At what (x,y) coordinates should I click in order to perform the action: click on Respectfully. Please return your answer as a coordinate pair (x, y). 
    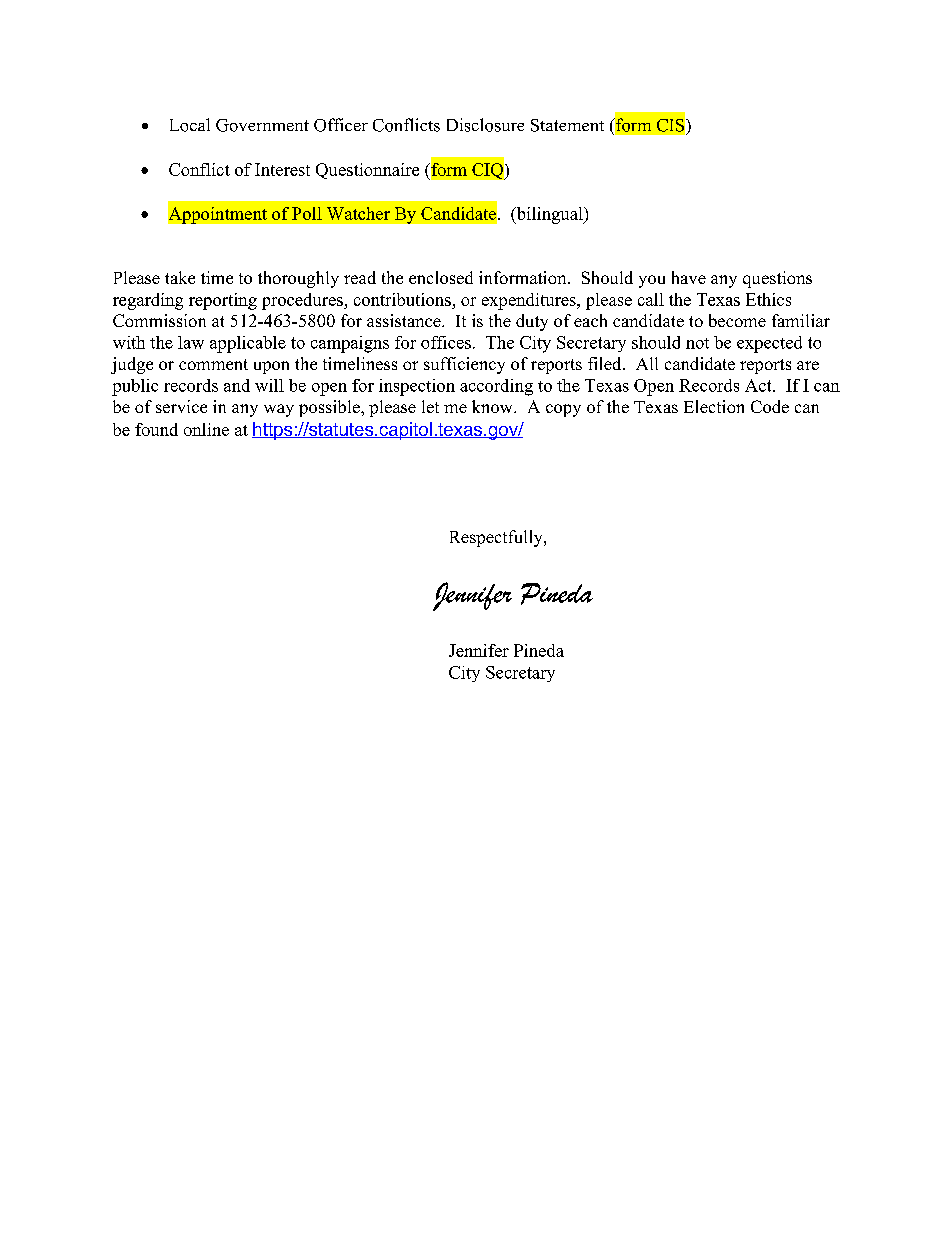
    Looking at the image, I should click on (497, 538).
